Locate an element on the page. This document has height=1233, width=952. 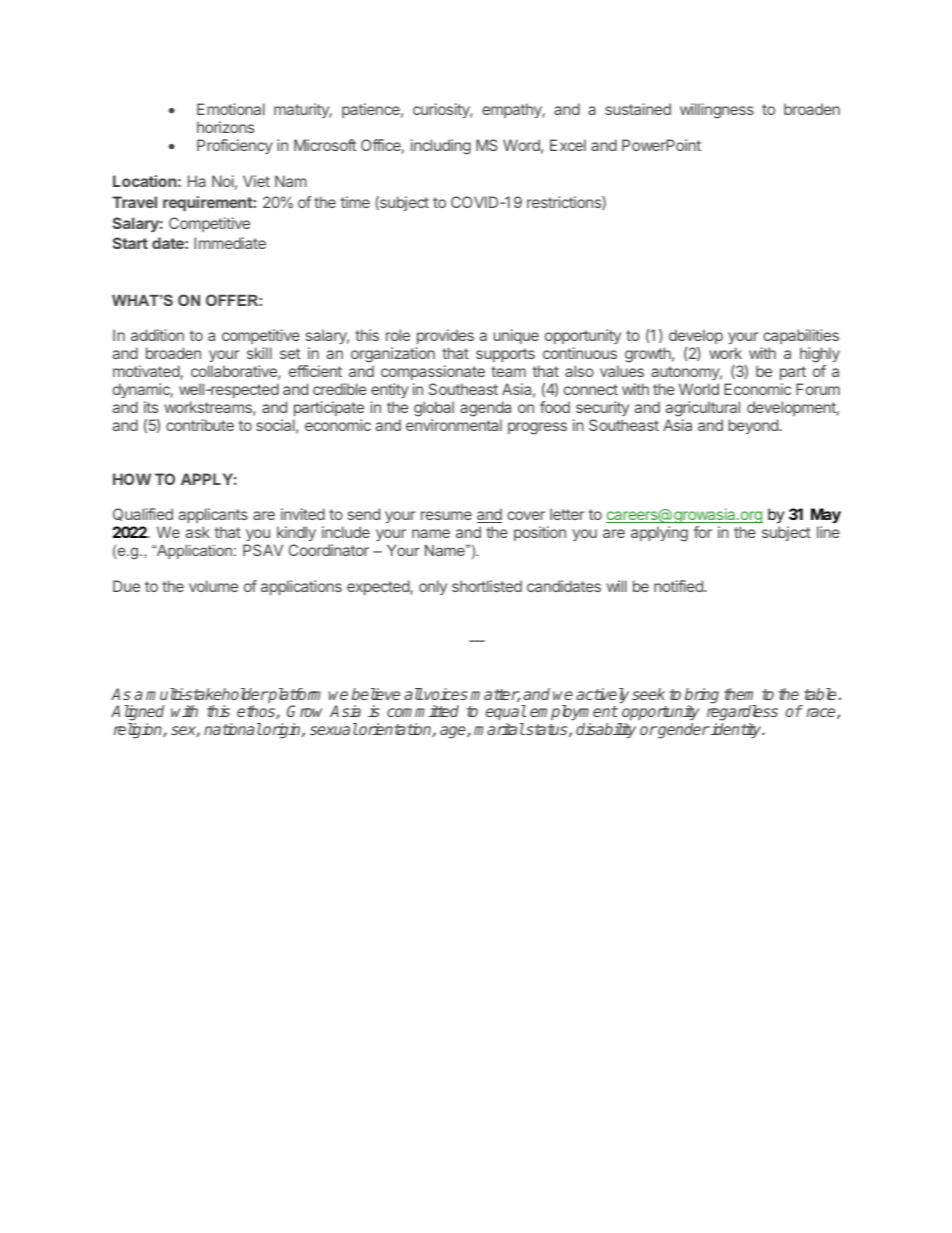
regardless is located at coordinates (742, 714).
